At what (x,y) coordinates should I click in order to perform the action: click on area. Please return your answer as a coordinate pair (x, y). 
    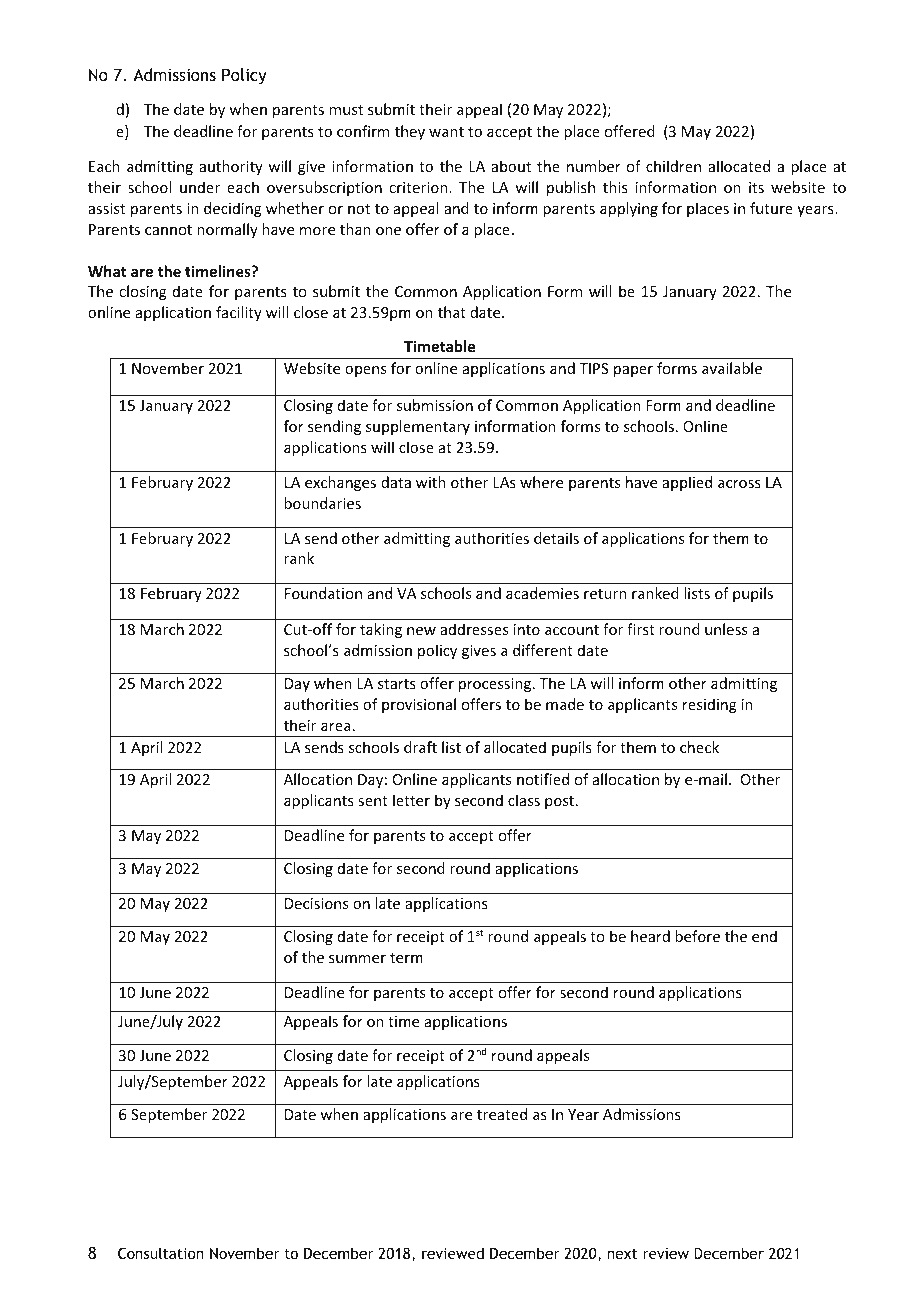
    Looking at the image, I should click on (336, 727).
